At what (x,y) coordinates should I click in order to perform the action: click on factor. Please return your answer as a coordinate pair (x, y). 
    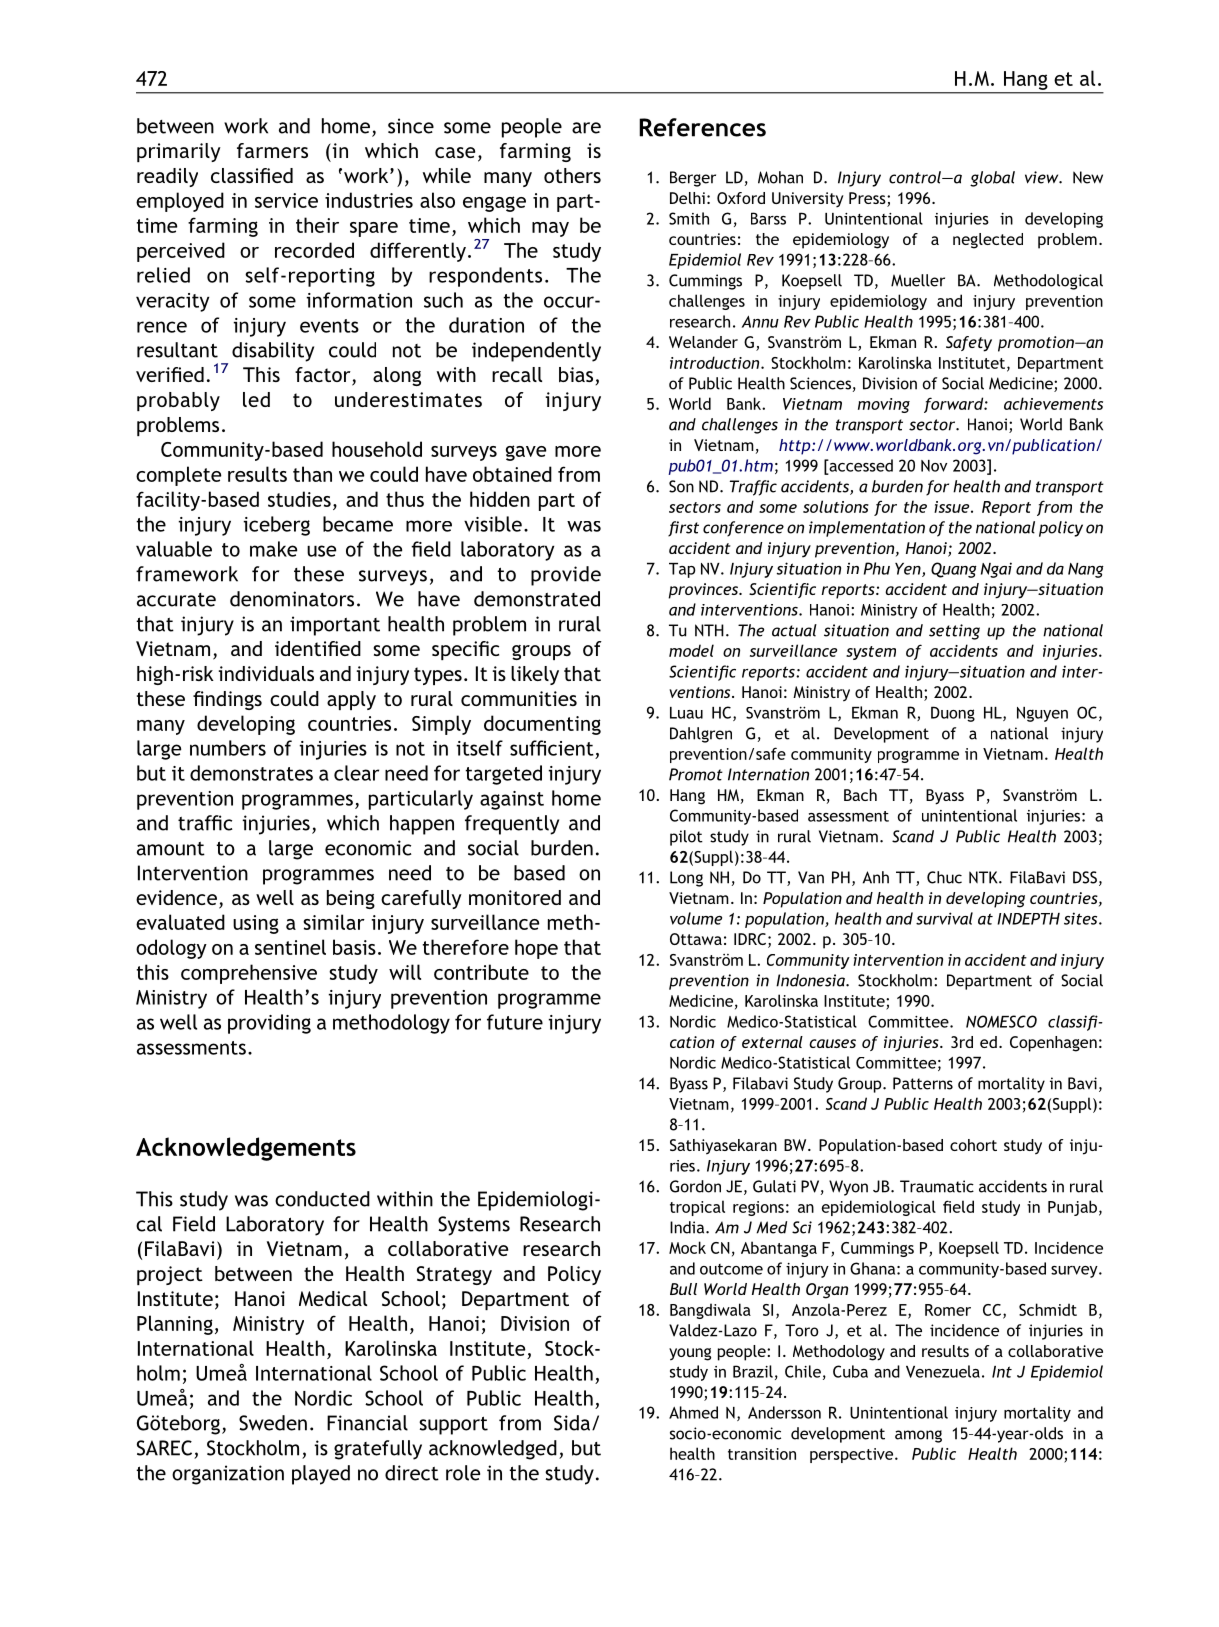
    Looking at the image, I should click on (324, 376).
